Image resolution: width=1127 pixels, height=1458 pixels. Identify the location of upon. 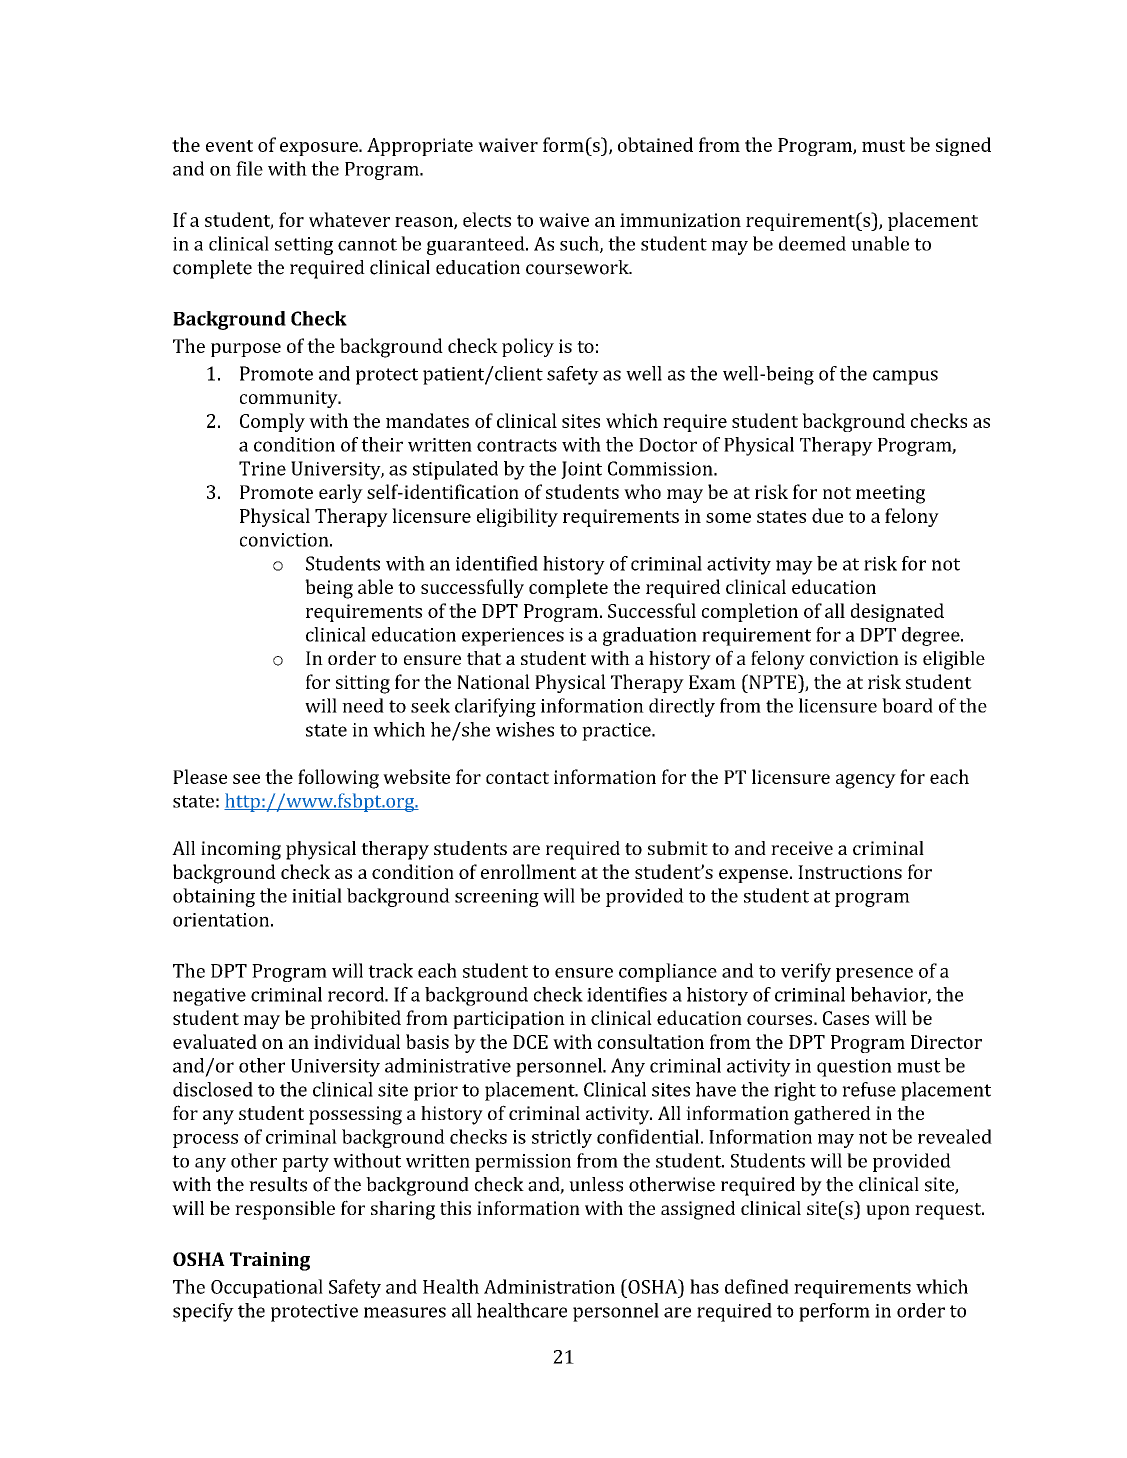
(888, 1212).
